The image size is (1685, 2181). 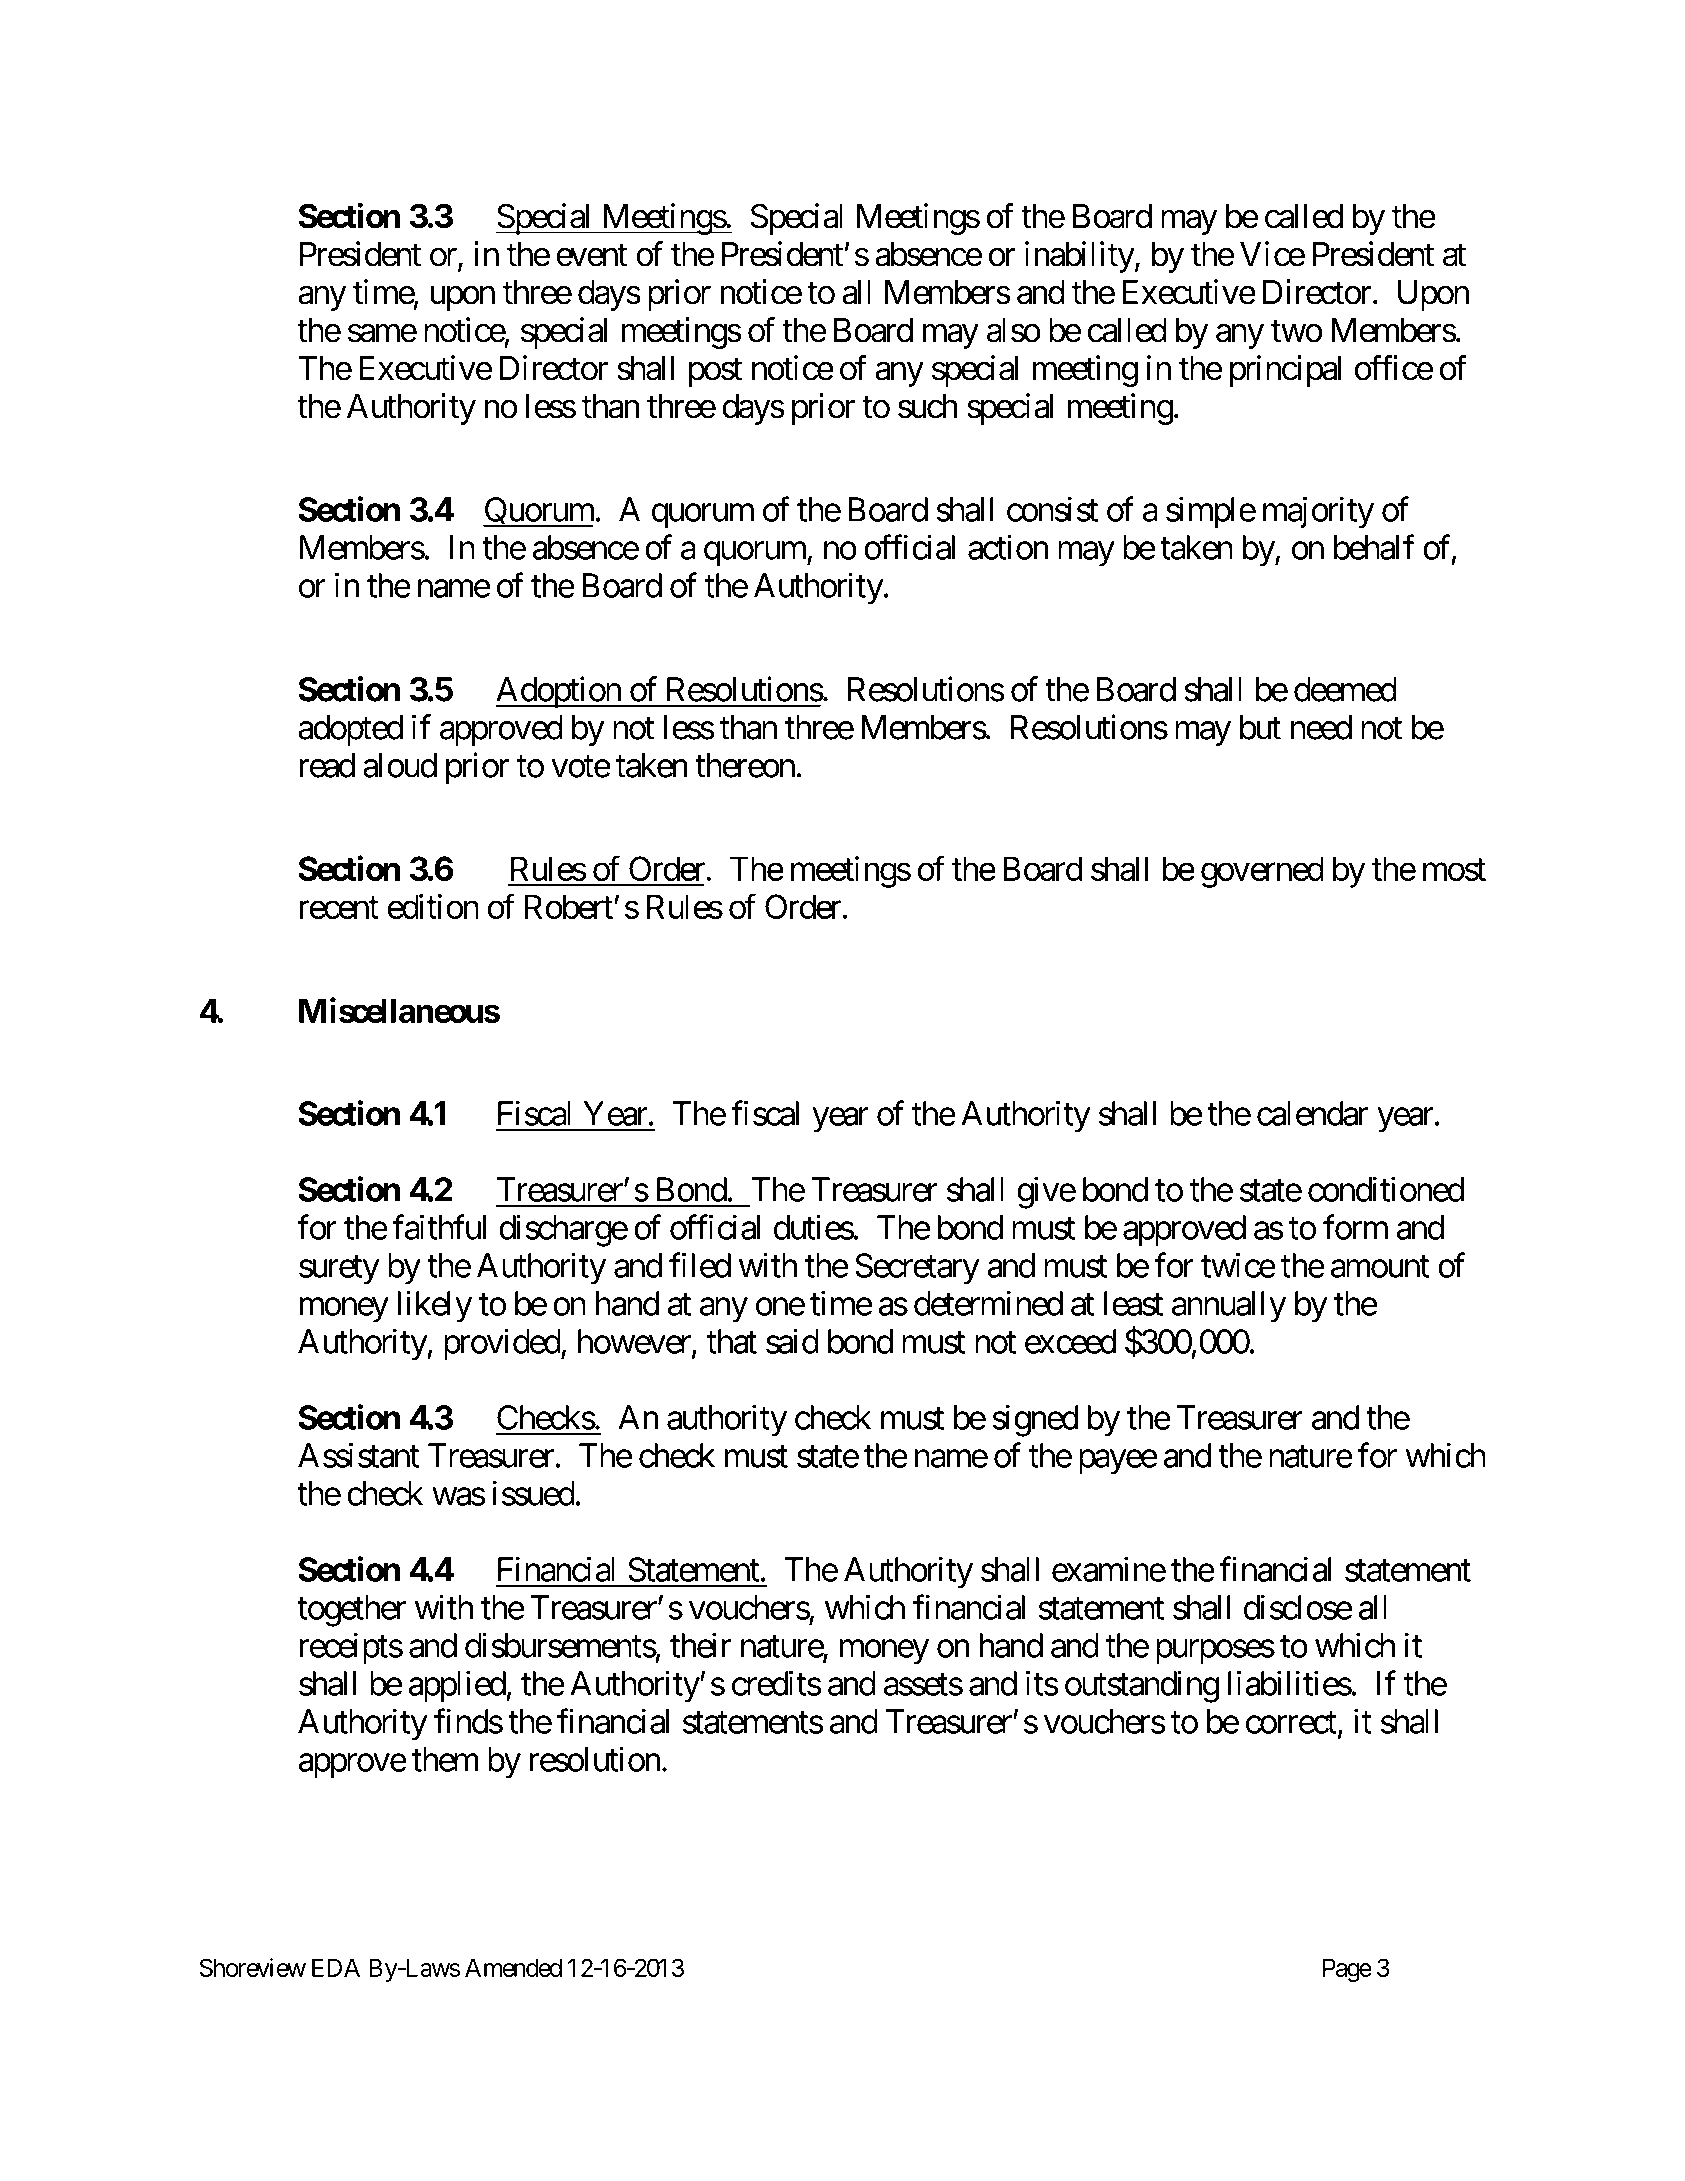 What do you see at coordinates (400, 765) in the screenshot?
I see `aloud` at bounding box center [400, 765].
